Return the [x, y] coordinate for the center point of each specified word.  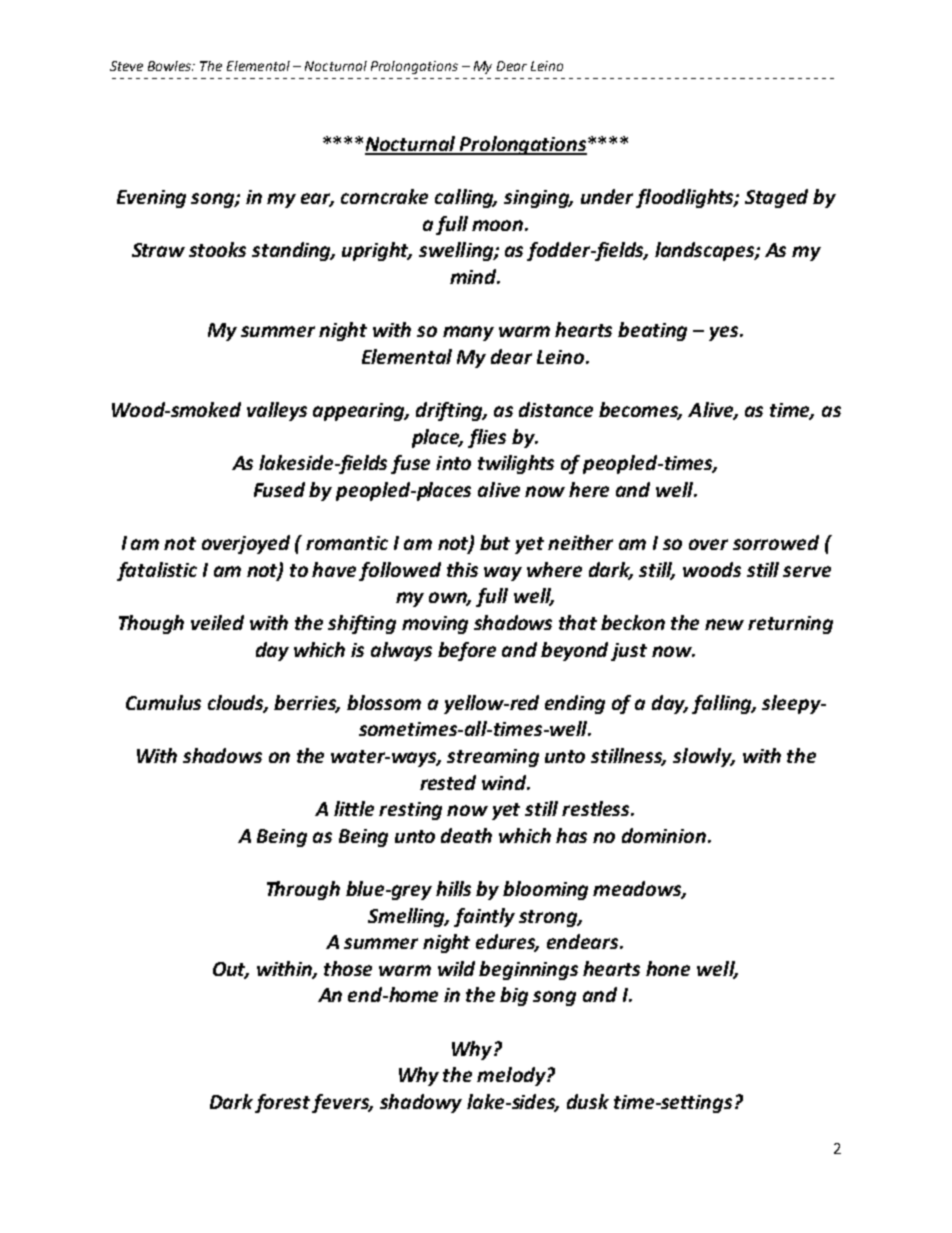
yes [725, 333]
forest [284, 1103]
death [466, 835]
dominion [665, 835]
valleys [277, 411]
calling [466, 198]
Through [303, 890]
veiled [217, 622]
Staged [776, 198]
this [462, 569]
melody [512, 1076]
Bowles [171, 66]
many [468, 333]
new [724, 624]
